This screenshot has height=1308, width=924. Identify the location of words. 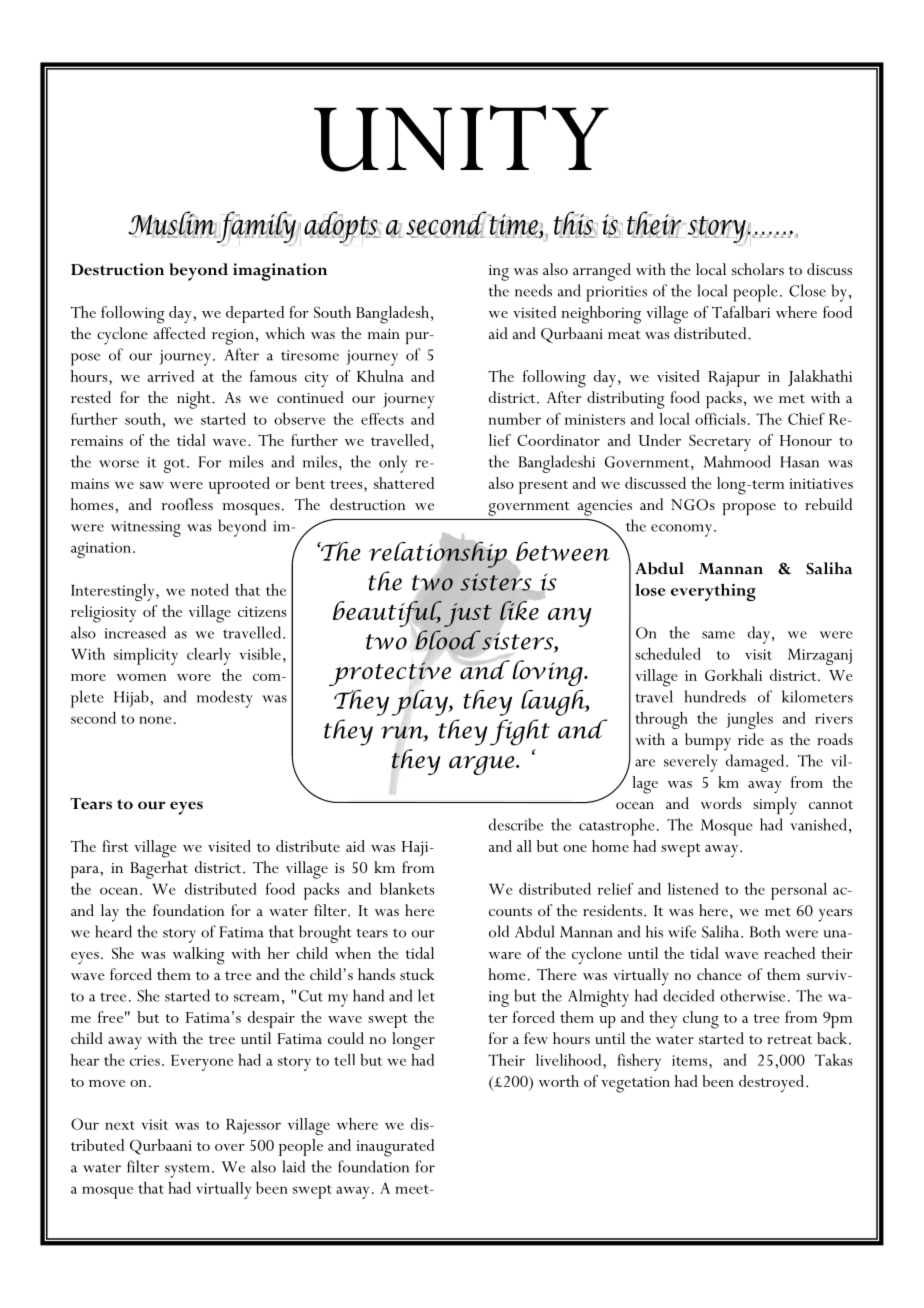
(721, 803).
